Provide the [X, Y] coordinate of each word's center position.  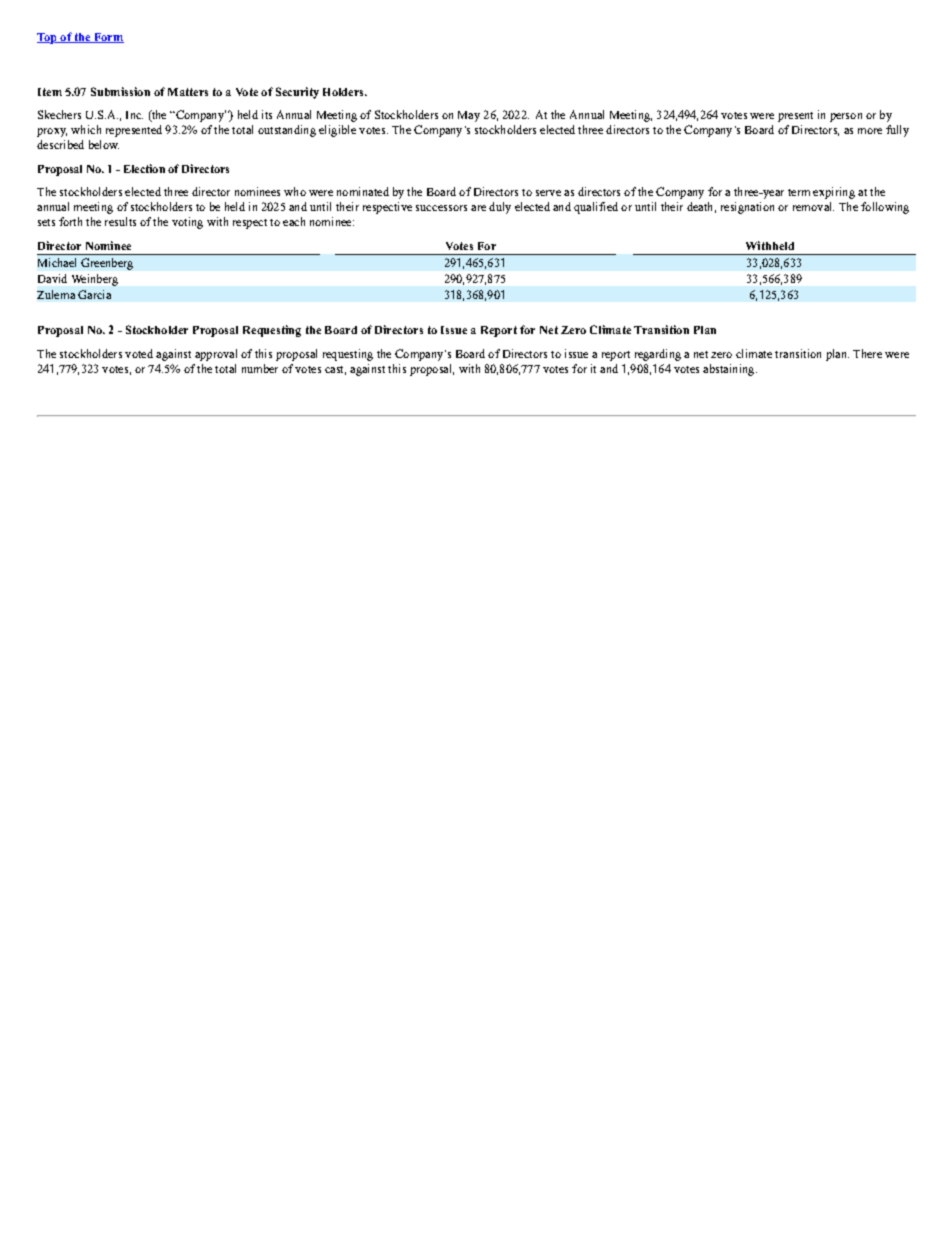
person [846, 117]
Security [297, 93]
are [478, 208]
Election [144, 168]
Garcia [94, 294]
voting [187, 223]
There [867, 353]
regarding [658, 355]
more [870, 131]
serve [548, 193]
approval [216, 355]
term [799, 192]
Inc [134, 115]
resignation [747, 208]
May [469, 116]
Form [108, 38]
